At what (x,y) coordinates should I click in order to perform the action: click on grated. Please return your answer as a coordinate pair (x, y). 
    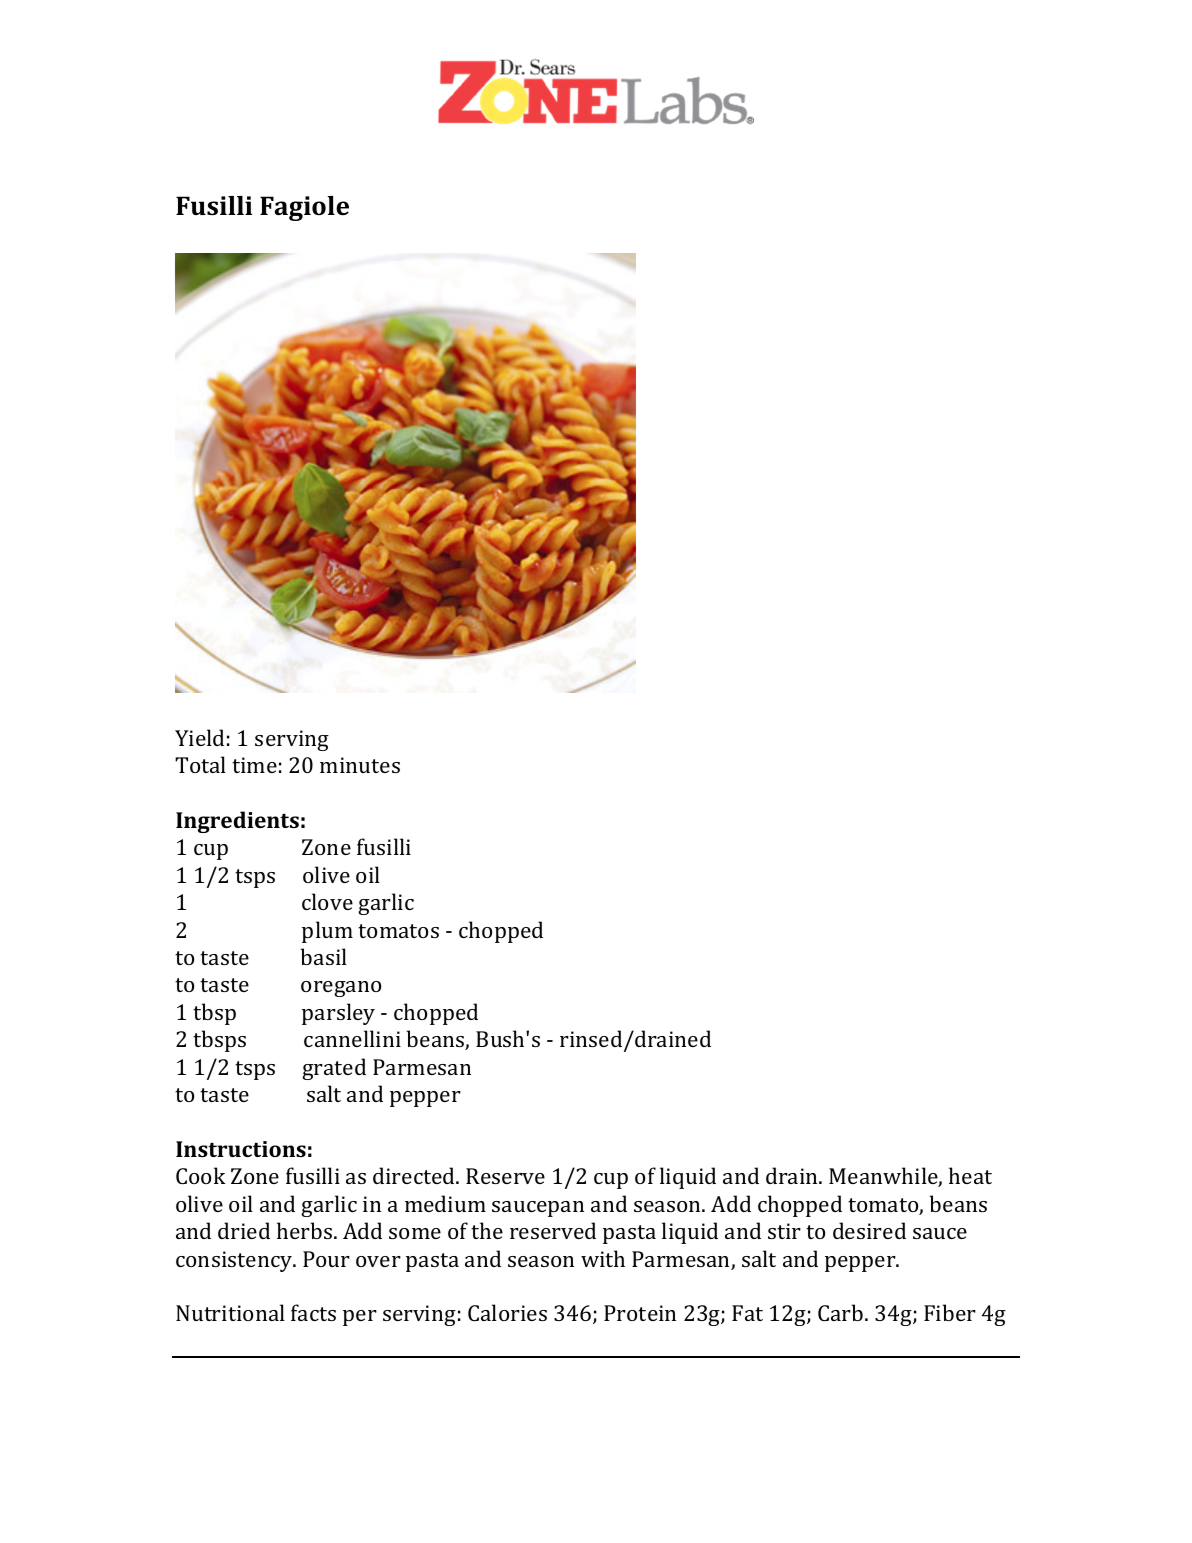
    Looking at the image, I should click on (334, 1069).
